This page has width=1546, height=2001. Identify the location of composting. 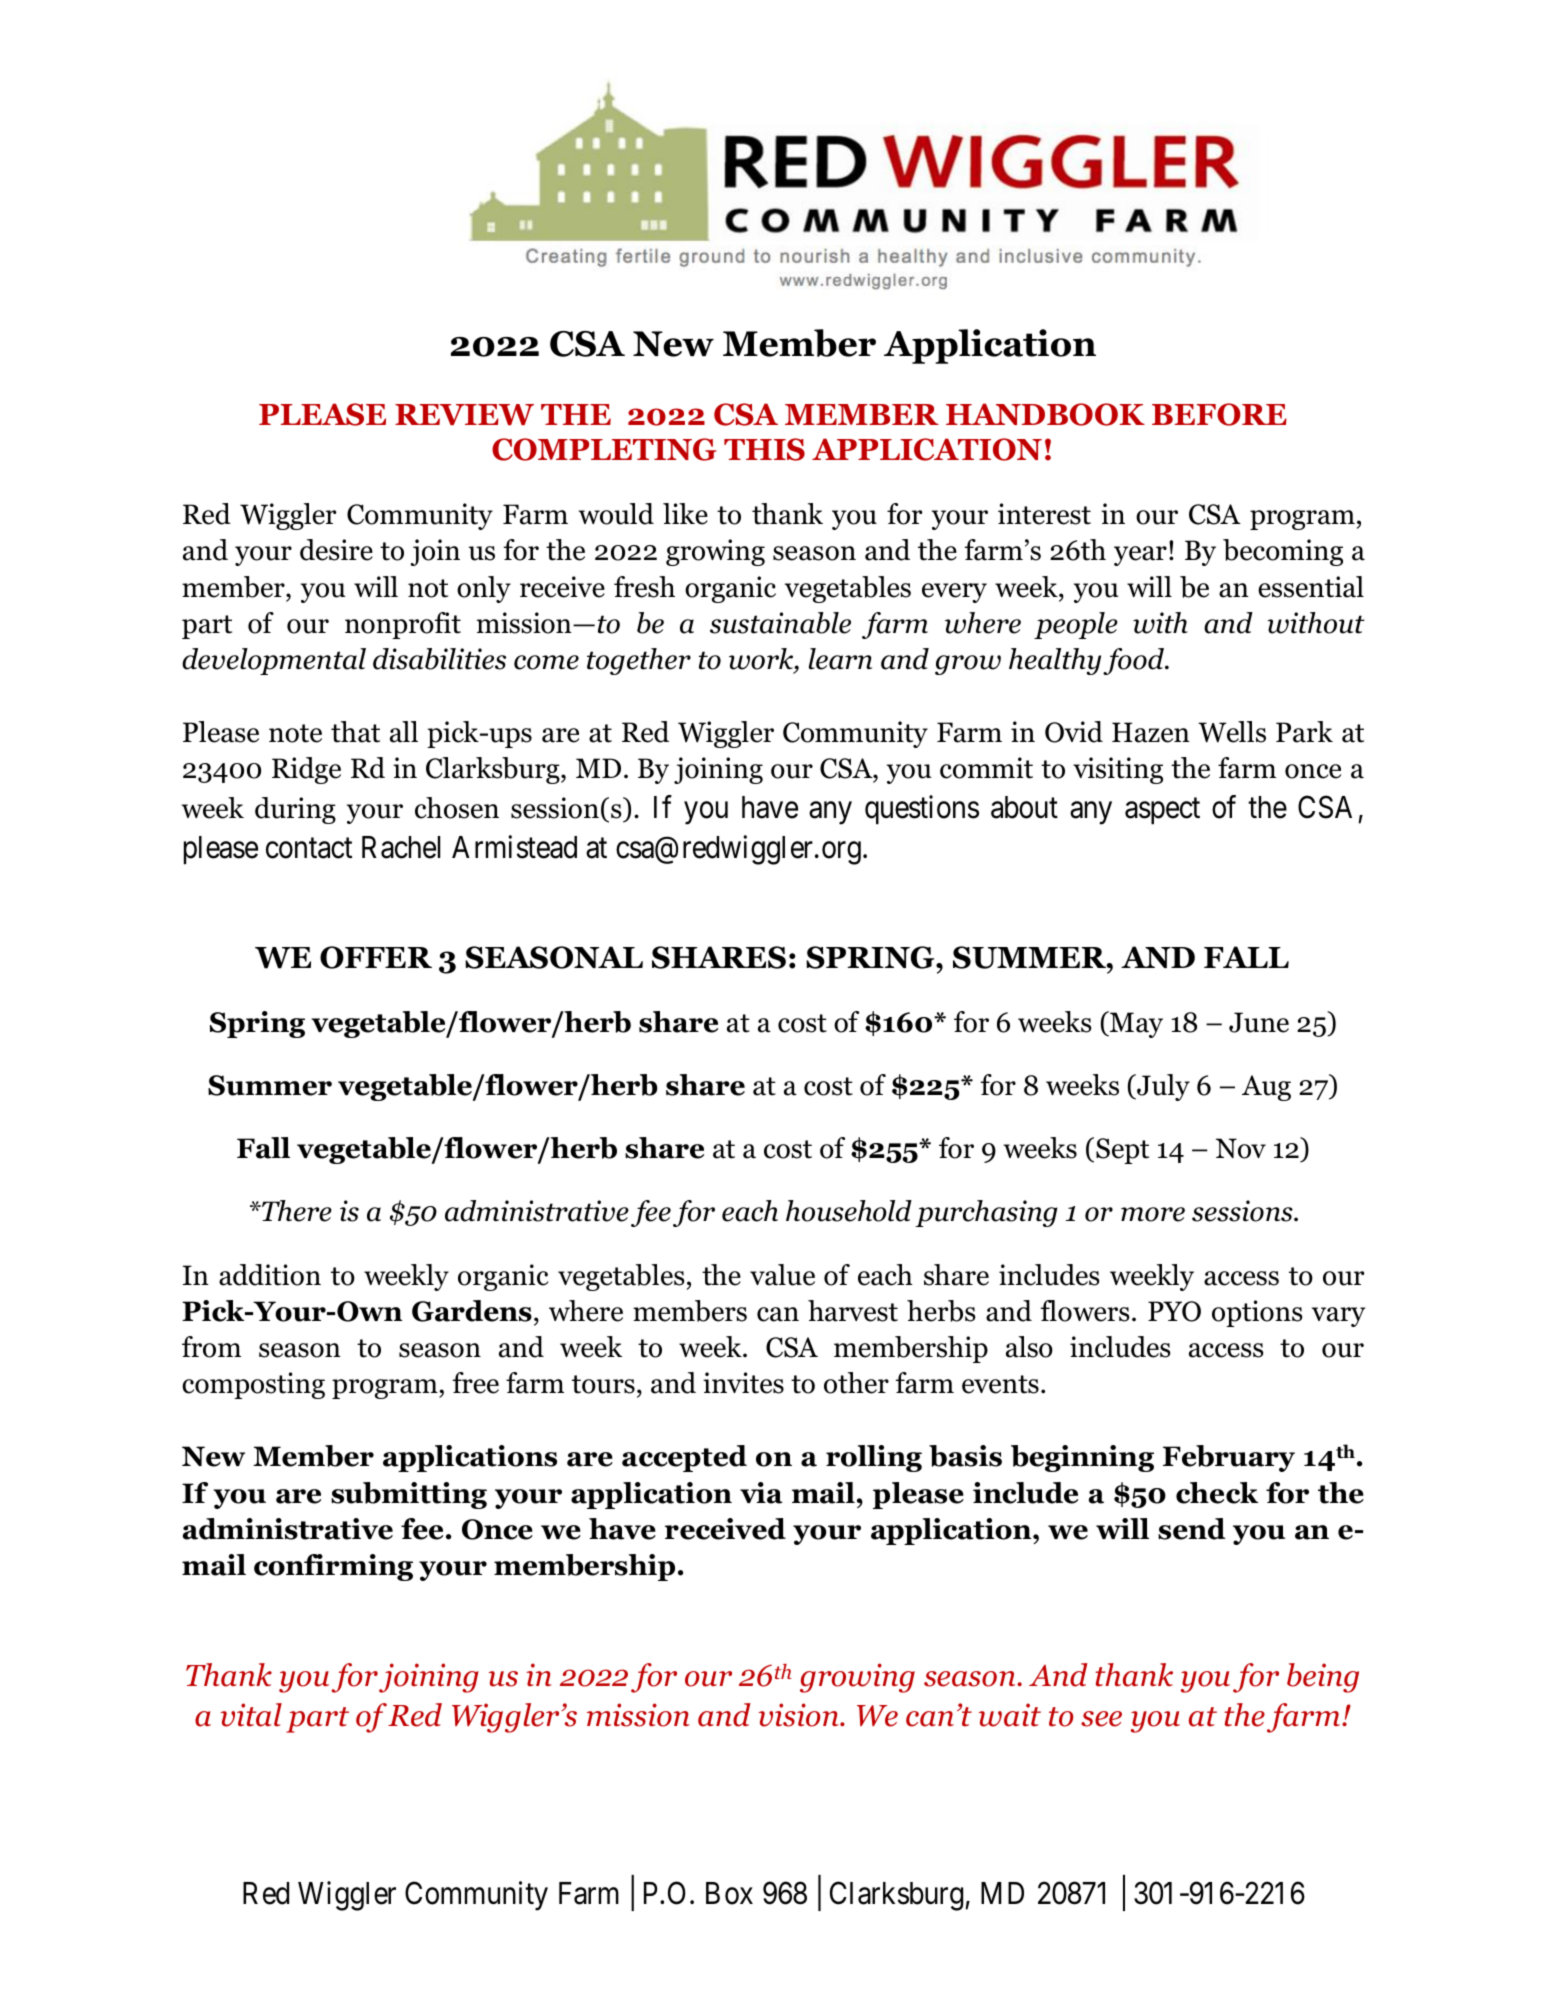
(253, 1385).
